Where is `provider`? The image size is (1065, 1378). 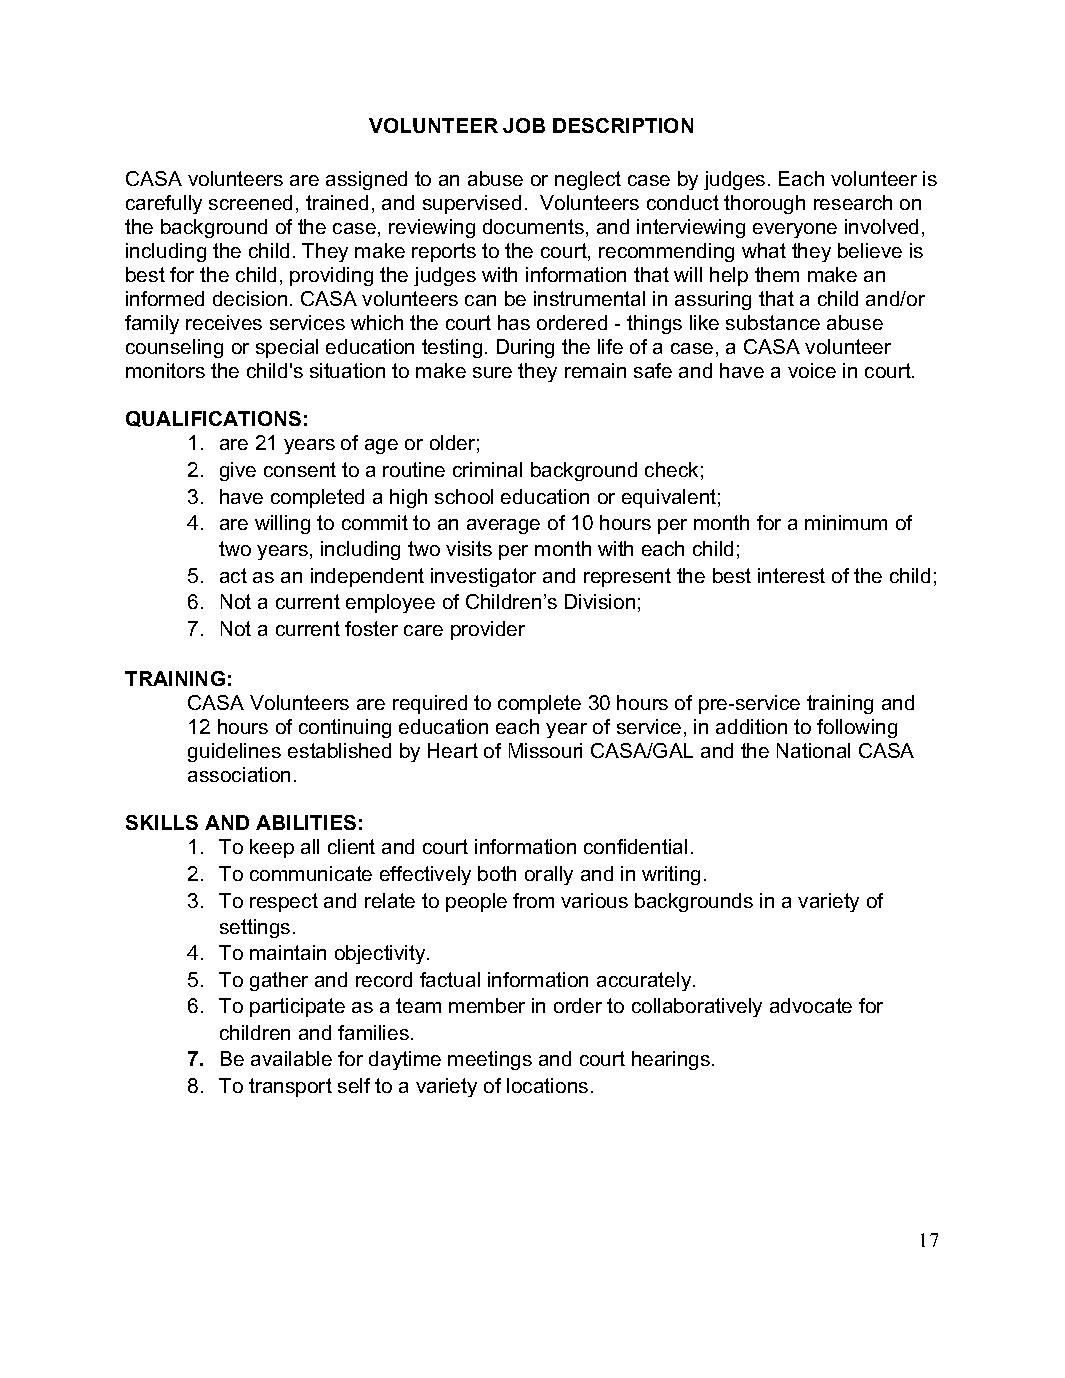
provider is located at coordinates (488, 630).
